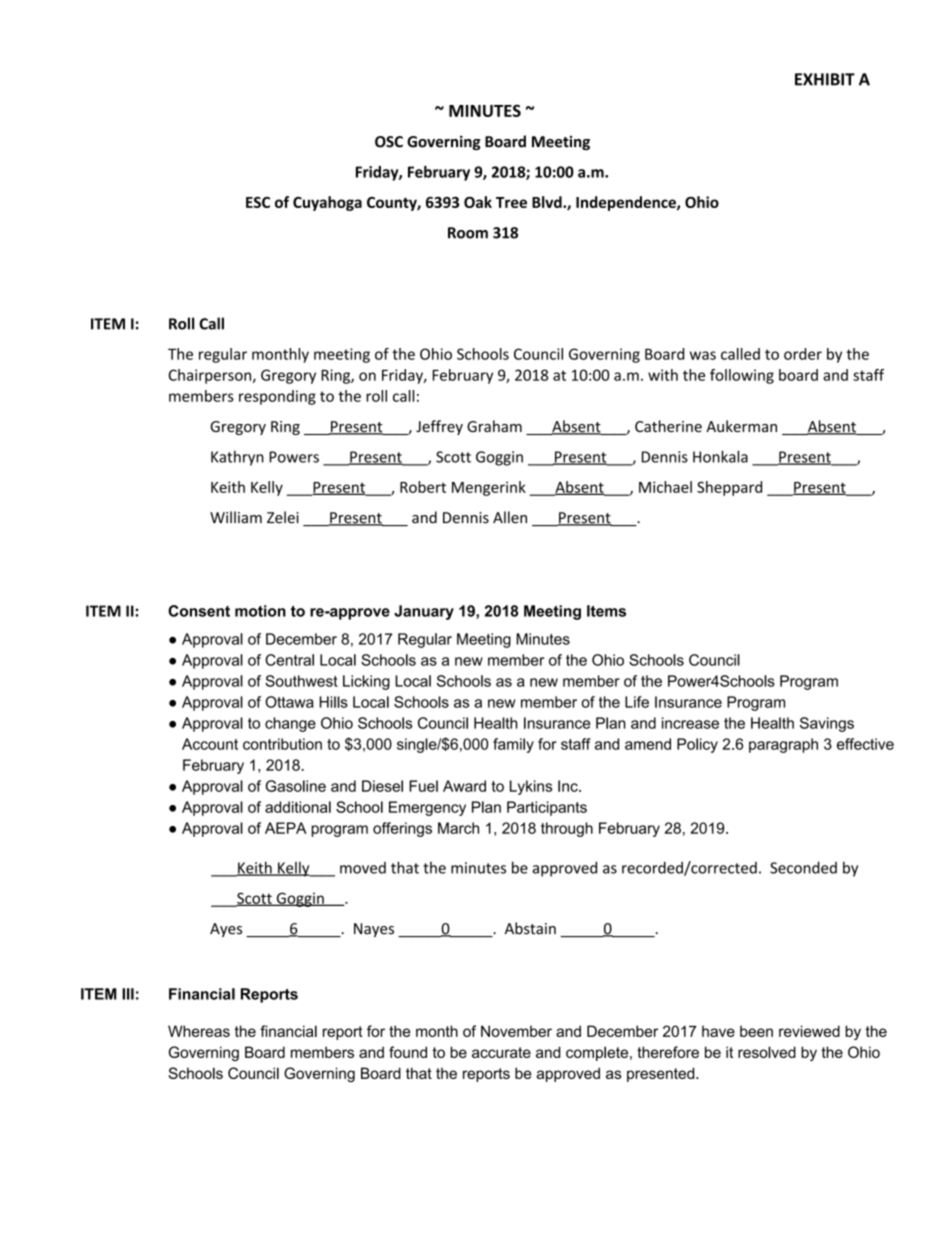 This page has width=952, height=1233. Describe the element at coordinates (211, 376) in the page. I see `Chairperson` at that location.
